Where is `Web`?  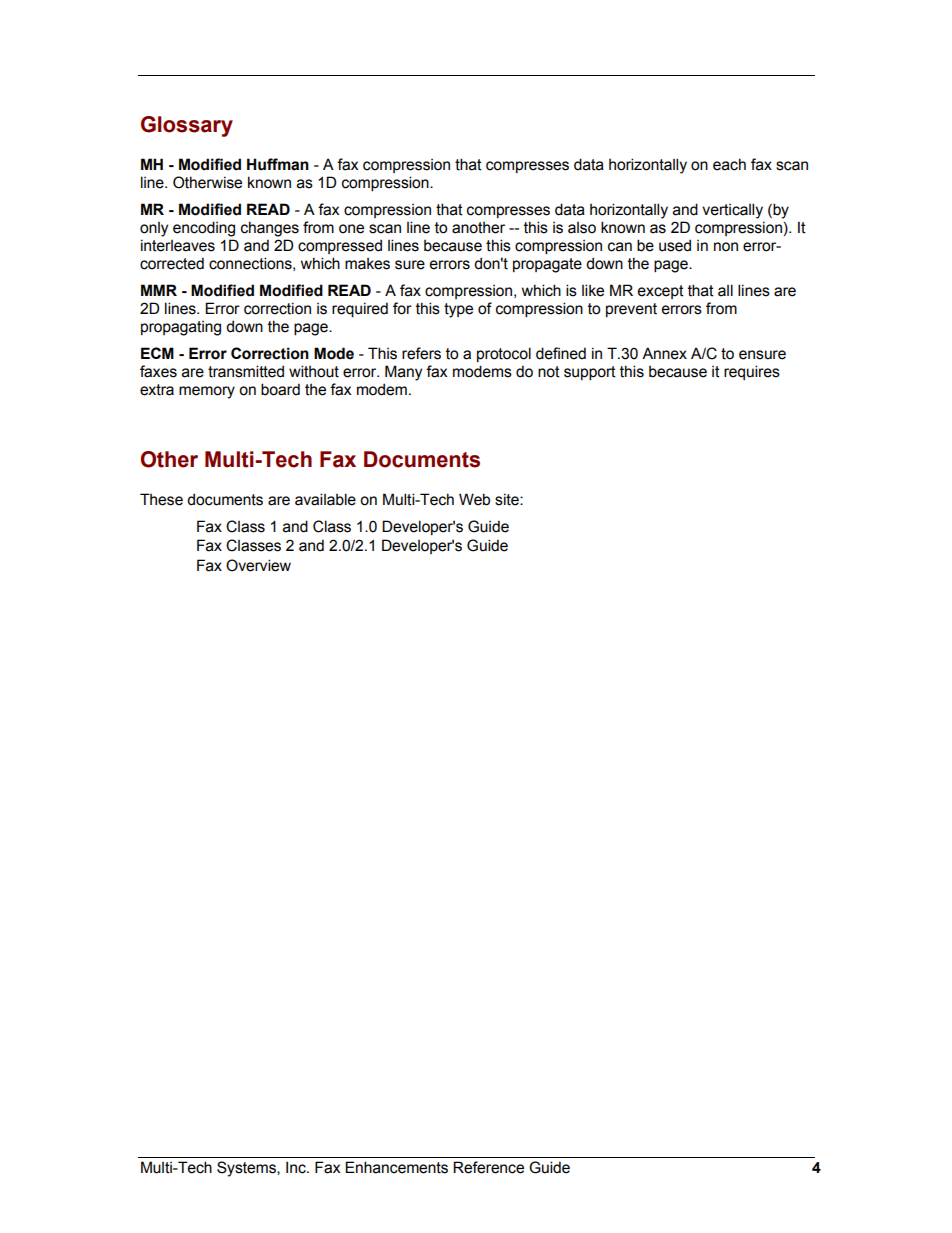
Web is located at coordinates (474, 499).
